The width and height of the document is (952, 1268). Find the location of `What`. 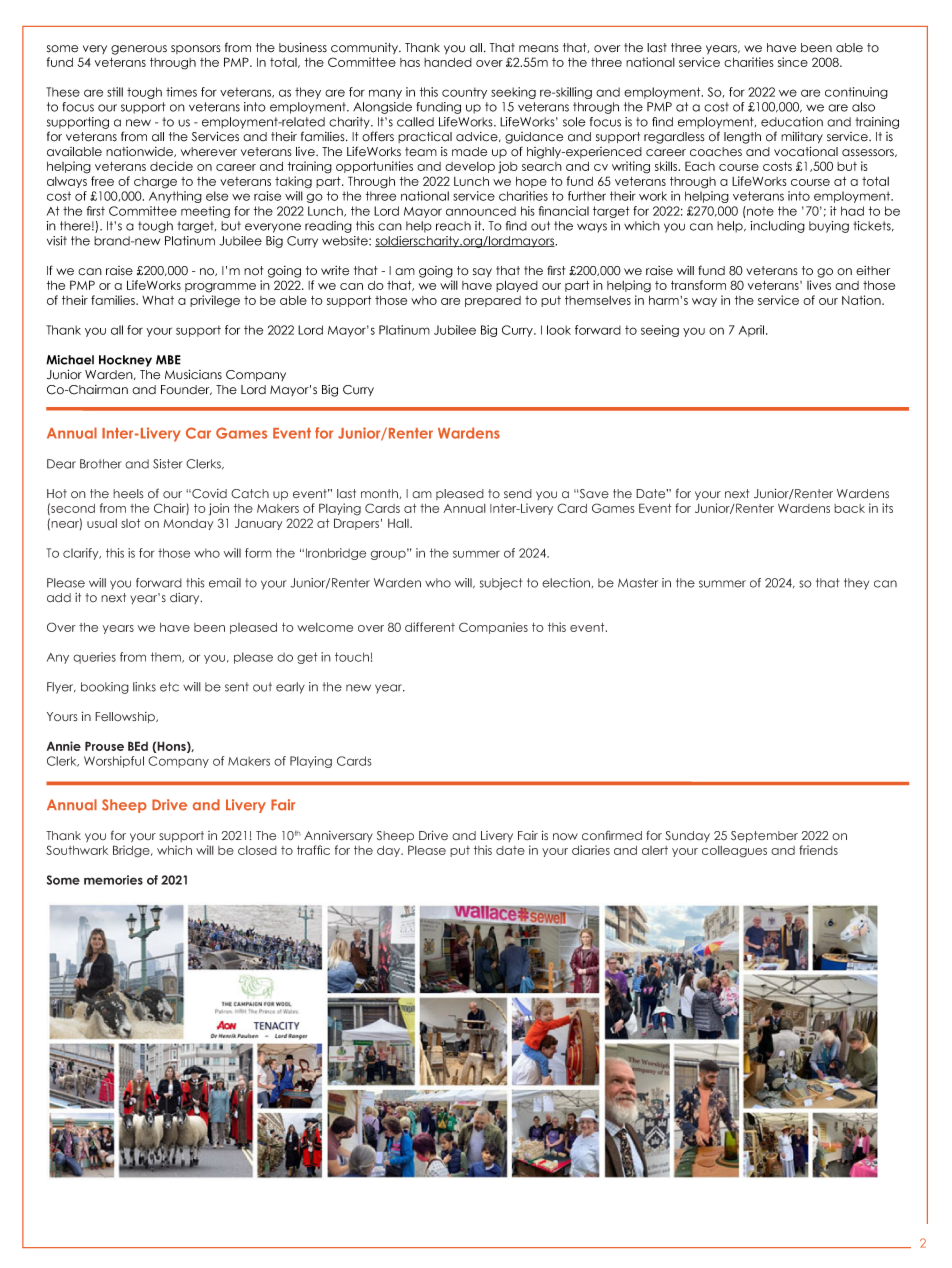

What is located at coordinates (158, 300).
